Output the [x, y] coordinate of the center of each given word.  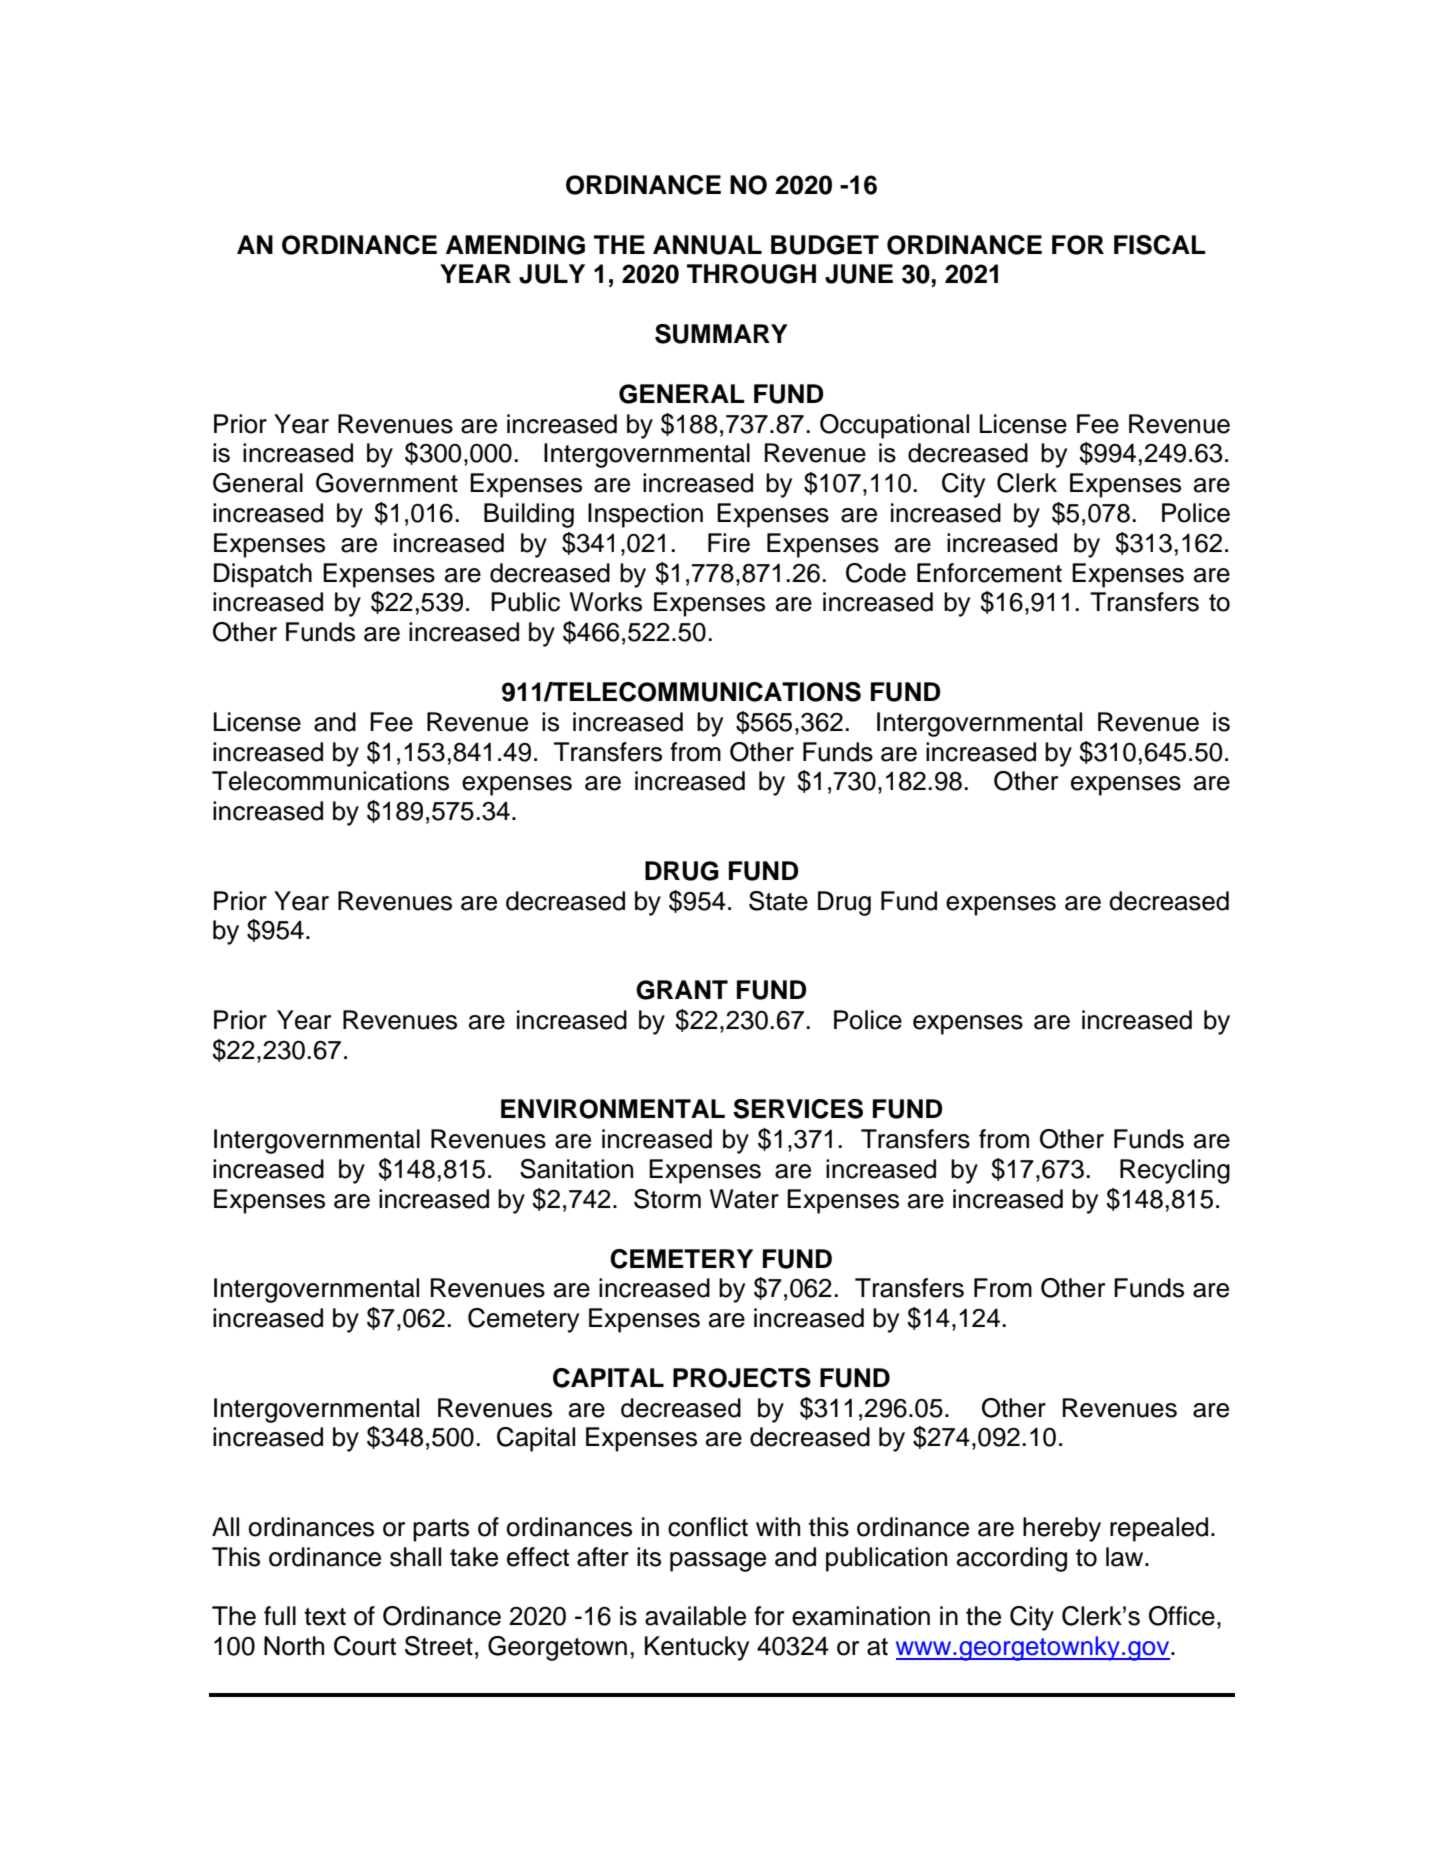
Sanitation [576, 1169]
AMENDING [515, 245]
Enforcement [989, 573]
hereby [1062, 1529]
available [695, 1616]
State [778, 901]
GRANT [682, 990]
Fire [729, 543]
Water [744, 1199]
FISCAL [1160, 245]
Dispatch [263, 575]
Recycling [1175, 1171]
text [325, 1617]
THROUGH [751, 274]
